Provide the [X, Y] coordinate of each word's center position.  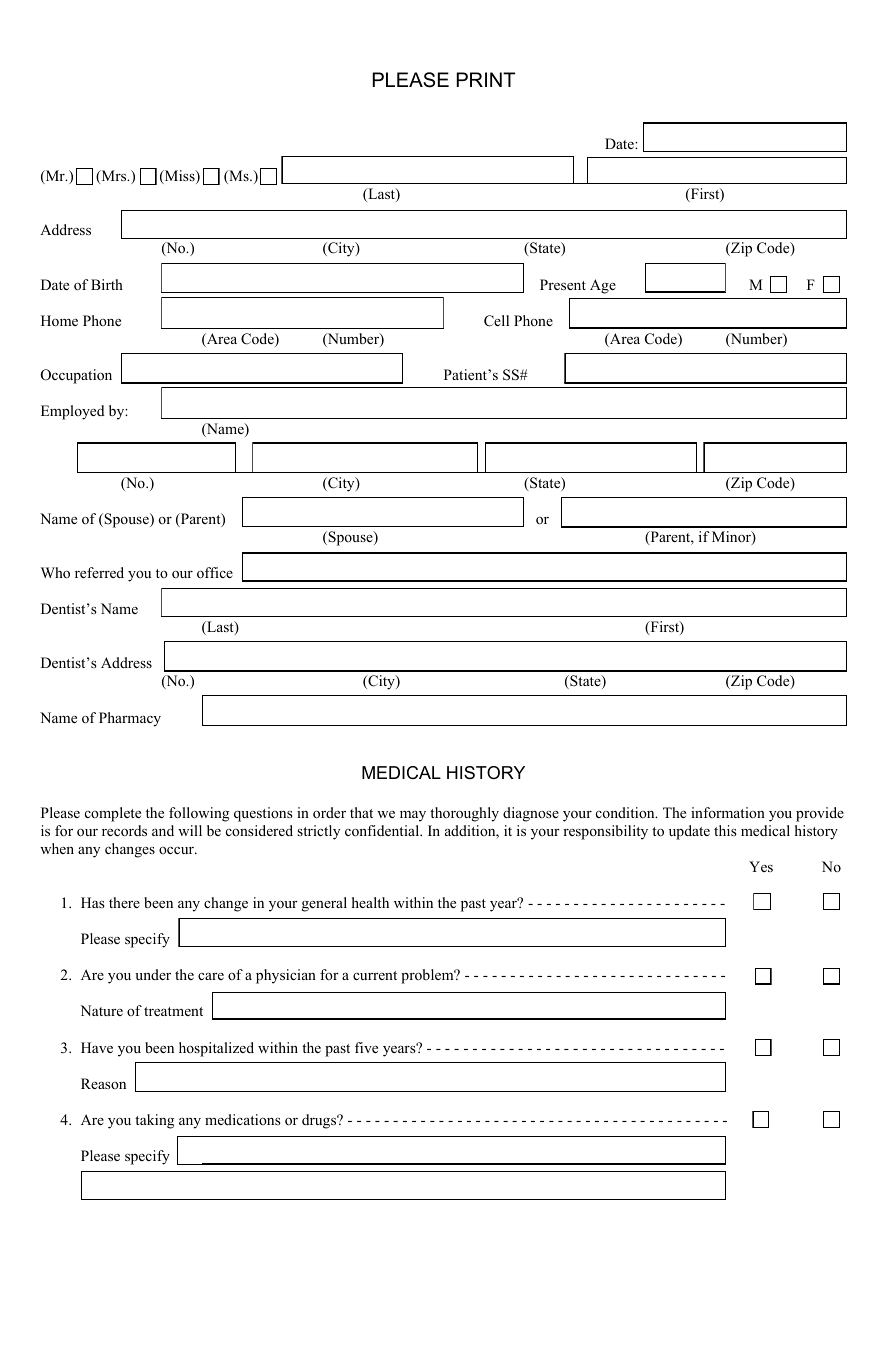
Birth [107, 284]
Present [563, 284]
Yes [761, 866]
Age [603, 286]
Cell [496, 321]
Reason [103, 1083]
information [728, 812]
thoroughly [464, 814]
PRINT [486, 79]
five [366, 1047]
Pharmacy [130, 719]
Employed [73, 412]
